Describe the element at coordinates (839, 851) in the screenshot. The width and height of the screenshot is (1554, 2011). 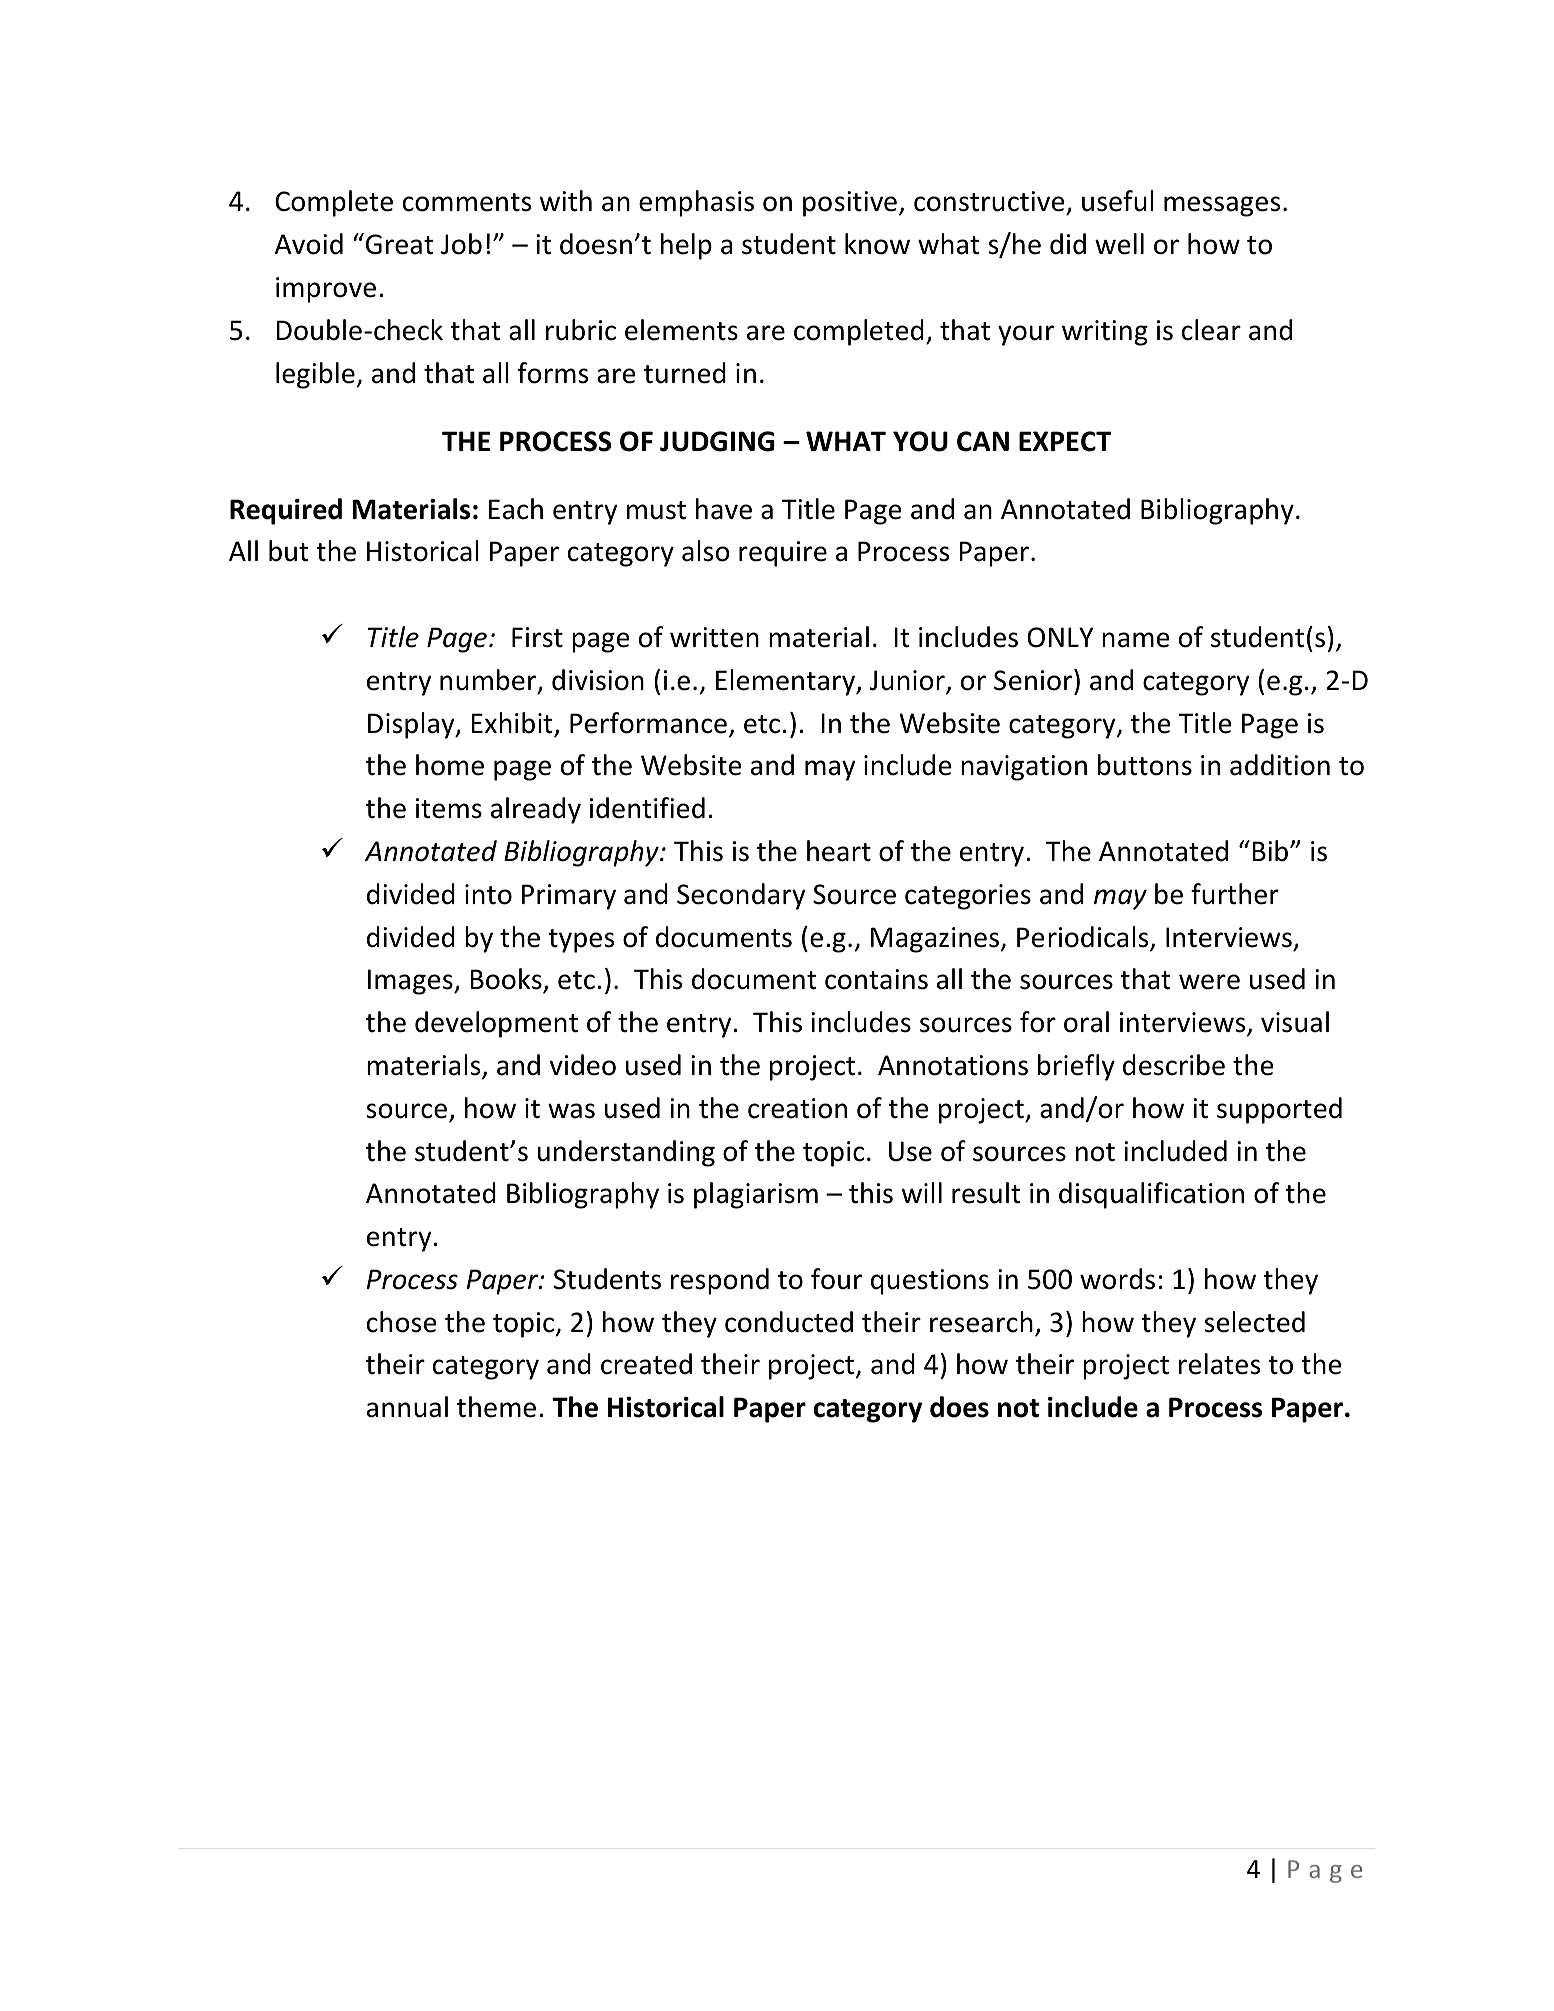
I see `heart` at that location.
